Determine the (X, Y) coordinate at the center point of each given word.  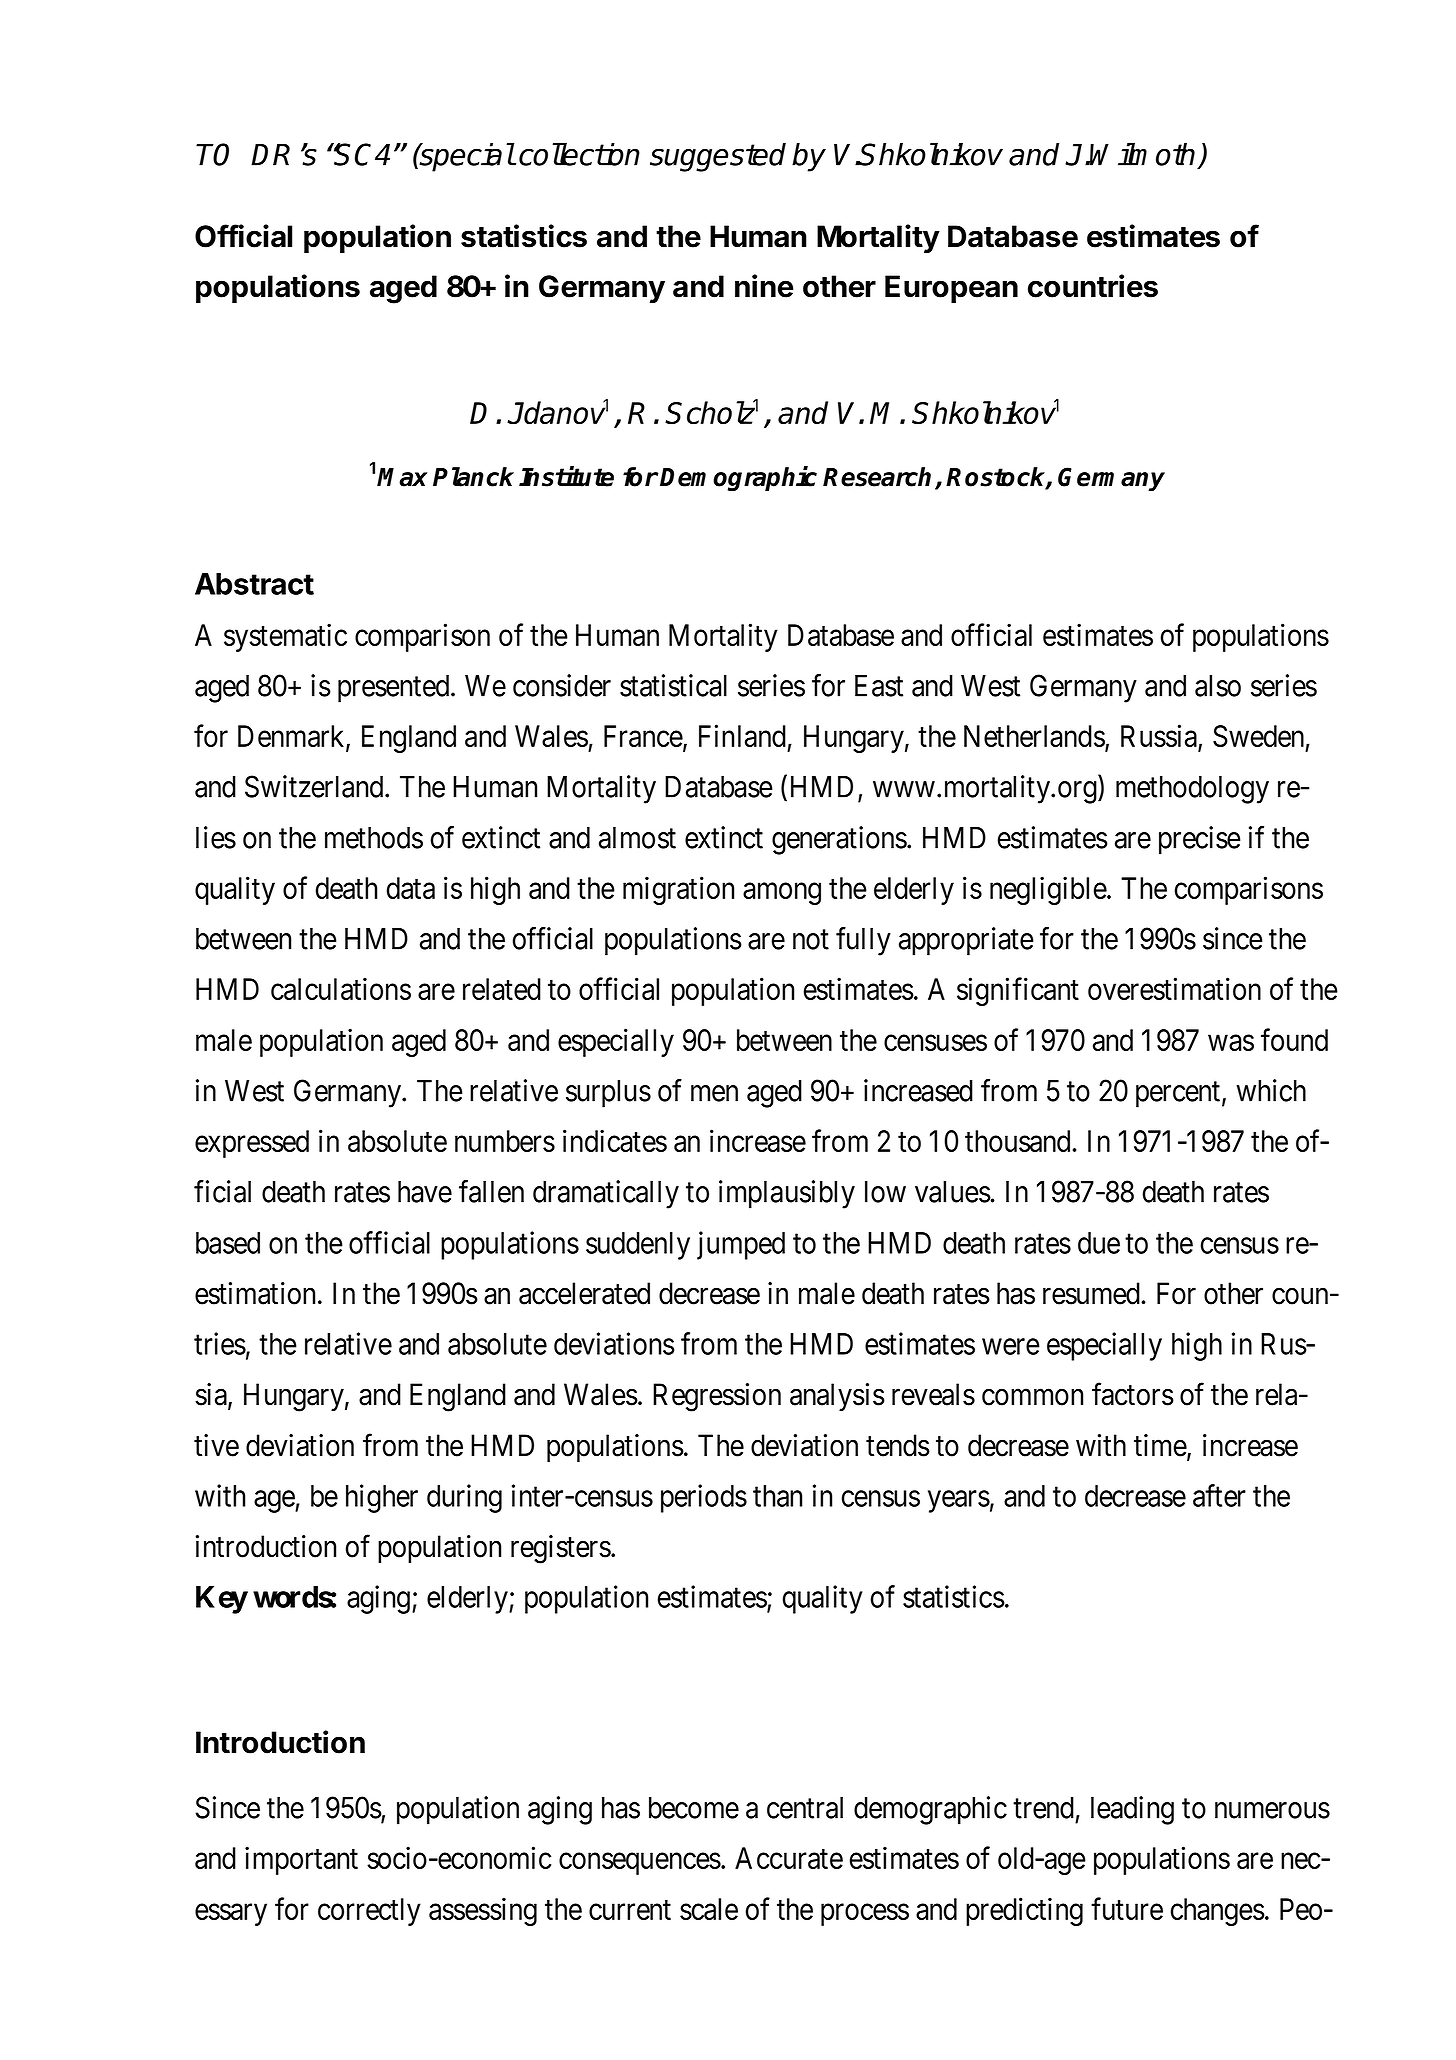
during (464, 1498)
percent (1178, 1095)
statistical (673, 685)
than (777, 1496)
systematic (285, 637)
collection (579, 154)
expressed (252, 1144)
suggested (718, 157)
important (301, 1860)
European (951, 289)
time (1161, 1446)
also (1218, 686)
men (714, 1093)
